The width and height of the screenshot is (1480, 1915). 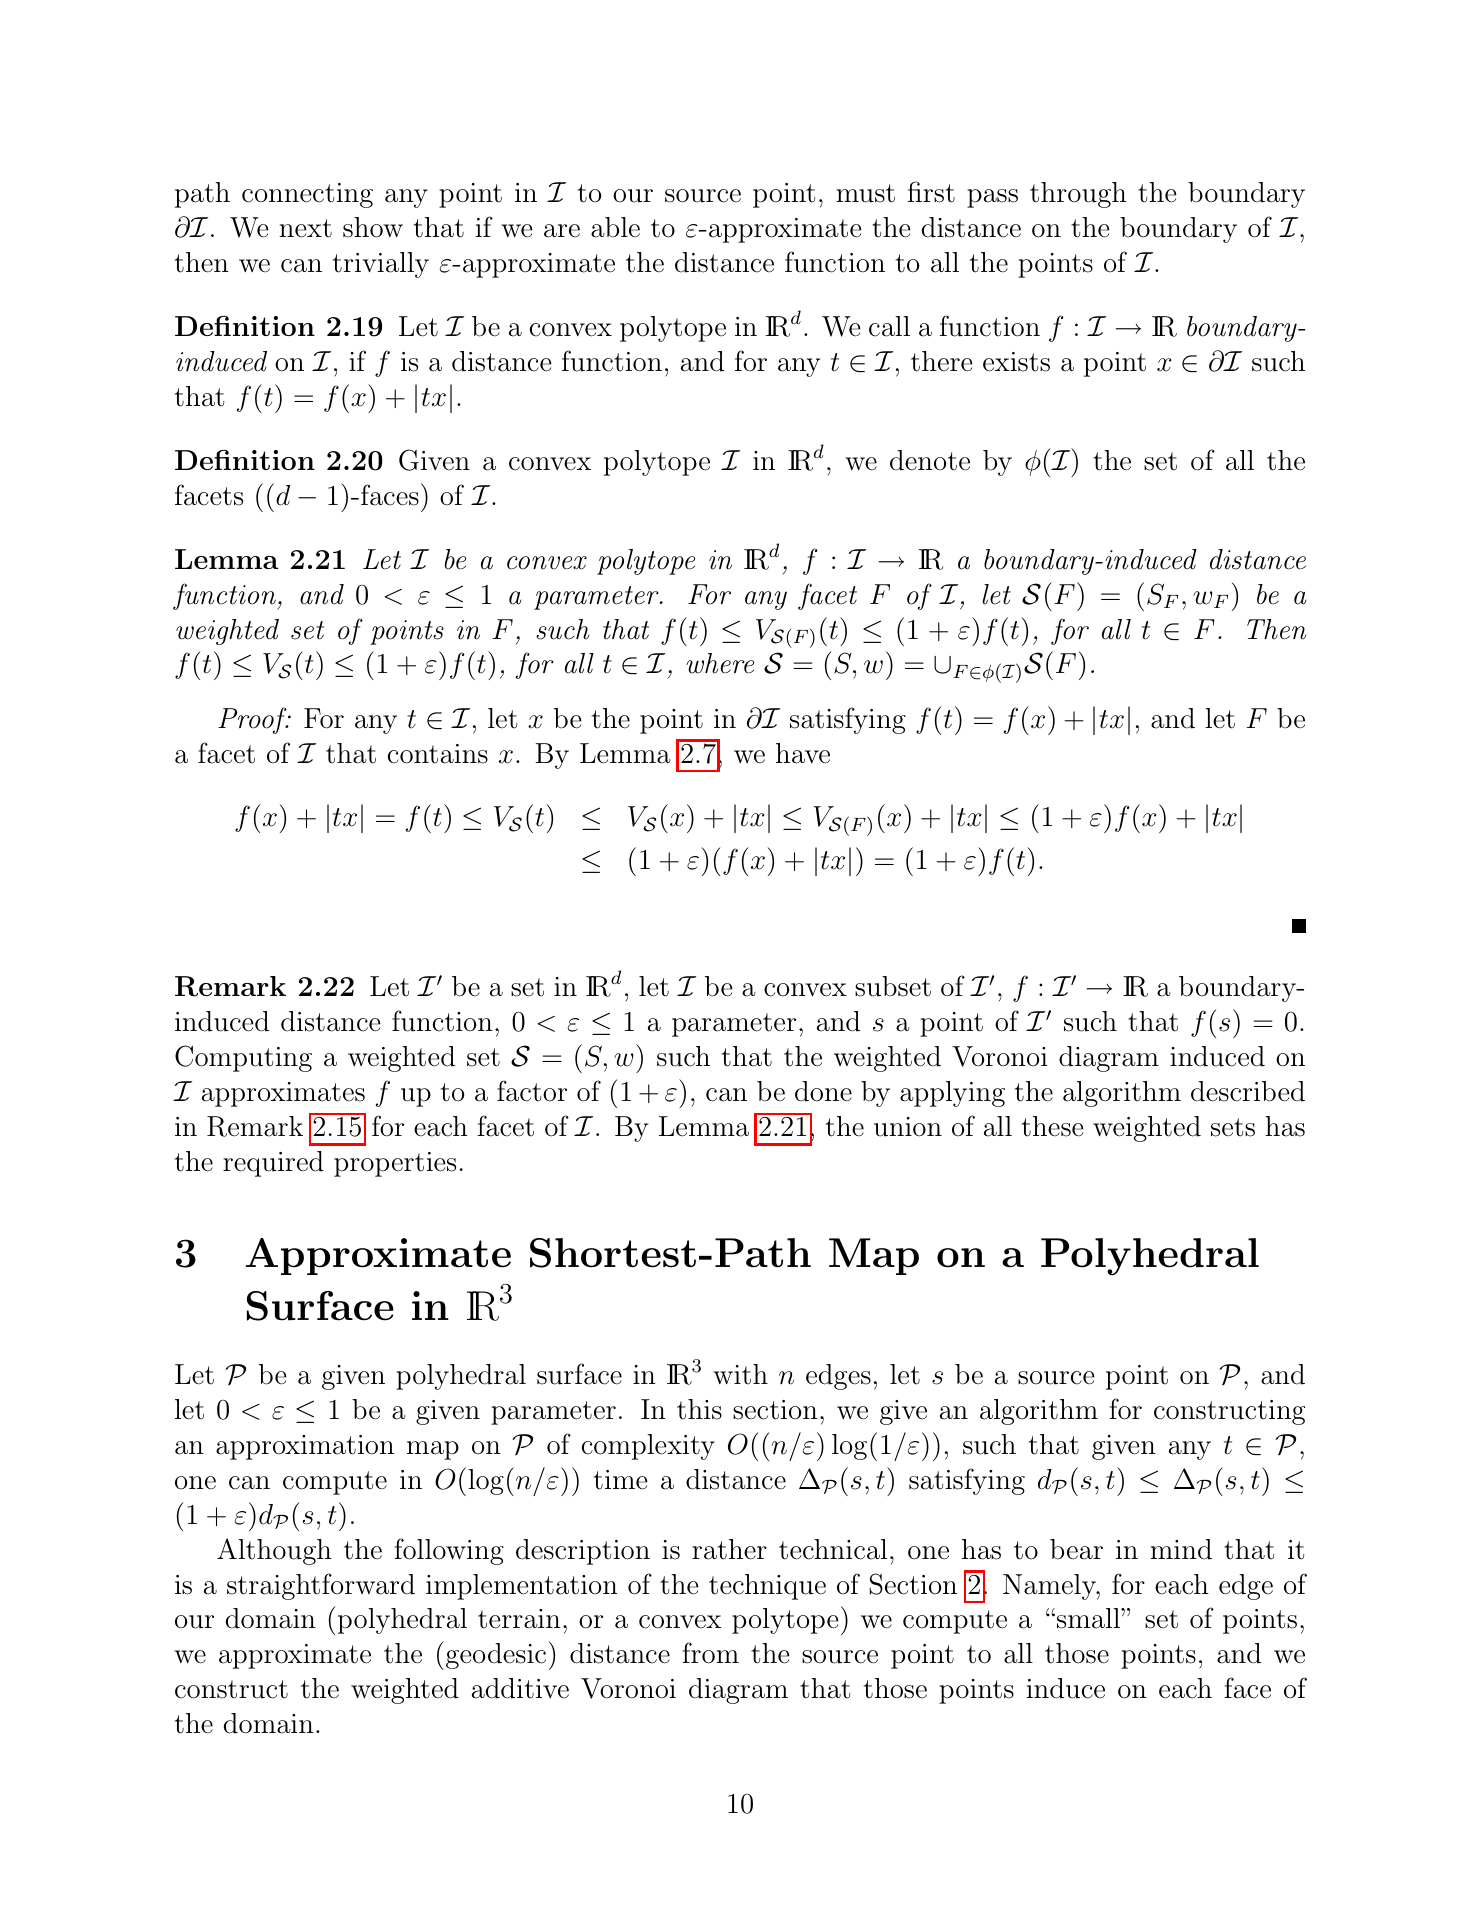 I want to click on done, so click(x=823, y=1091).
